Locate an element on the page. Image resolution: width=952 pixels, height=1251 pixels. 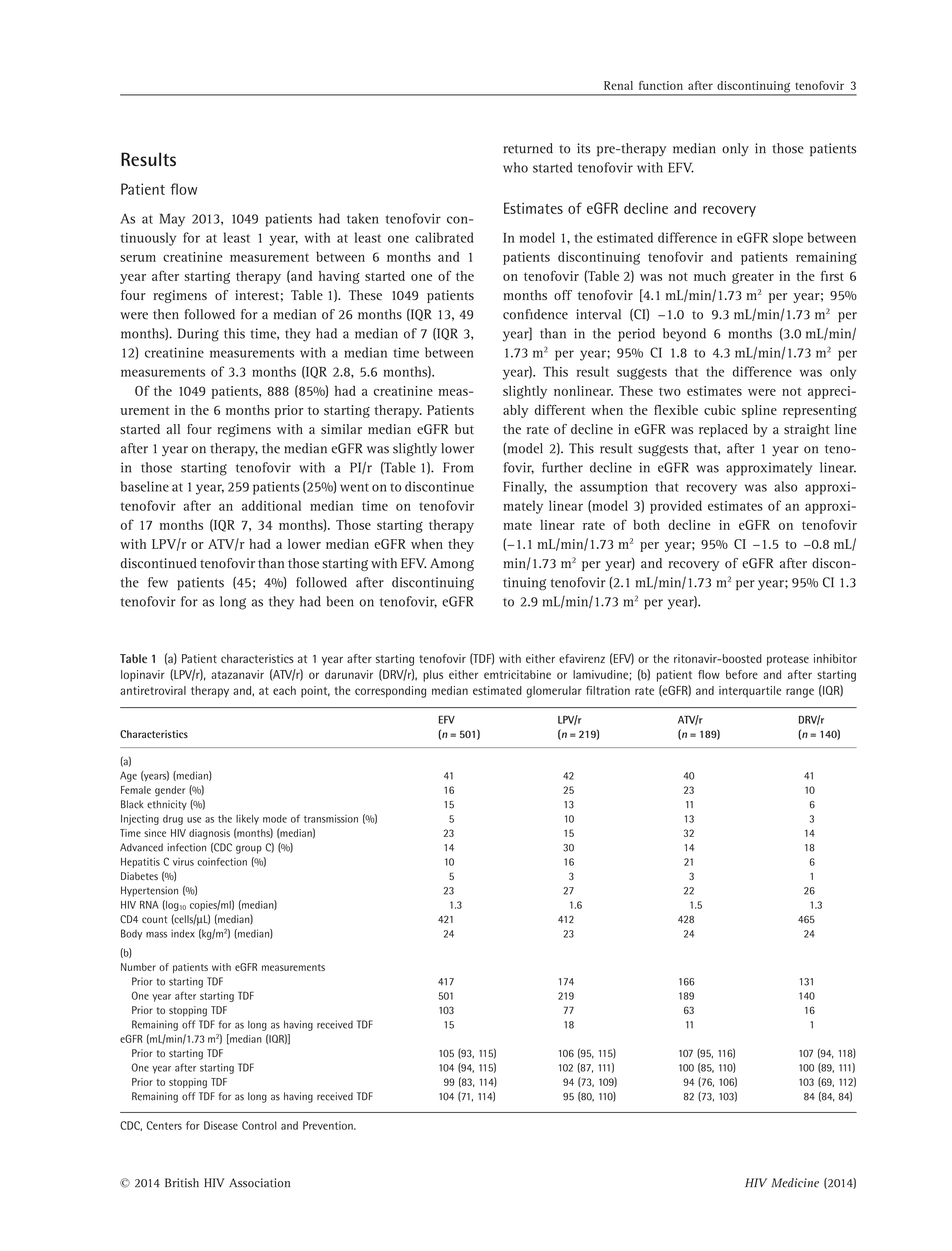
interquartile is located at coordinates (750, 692).
